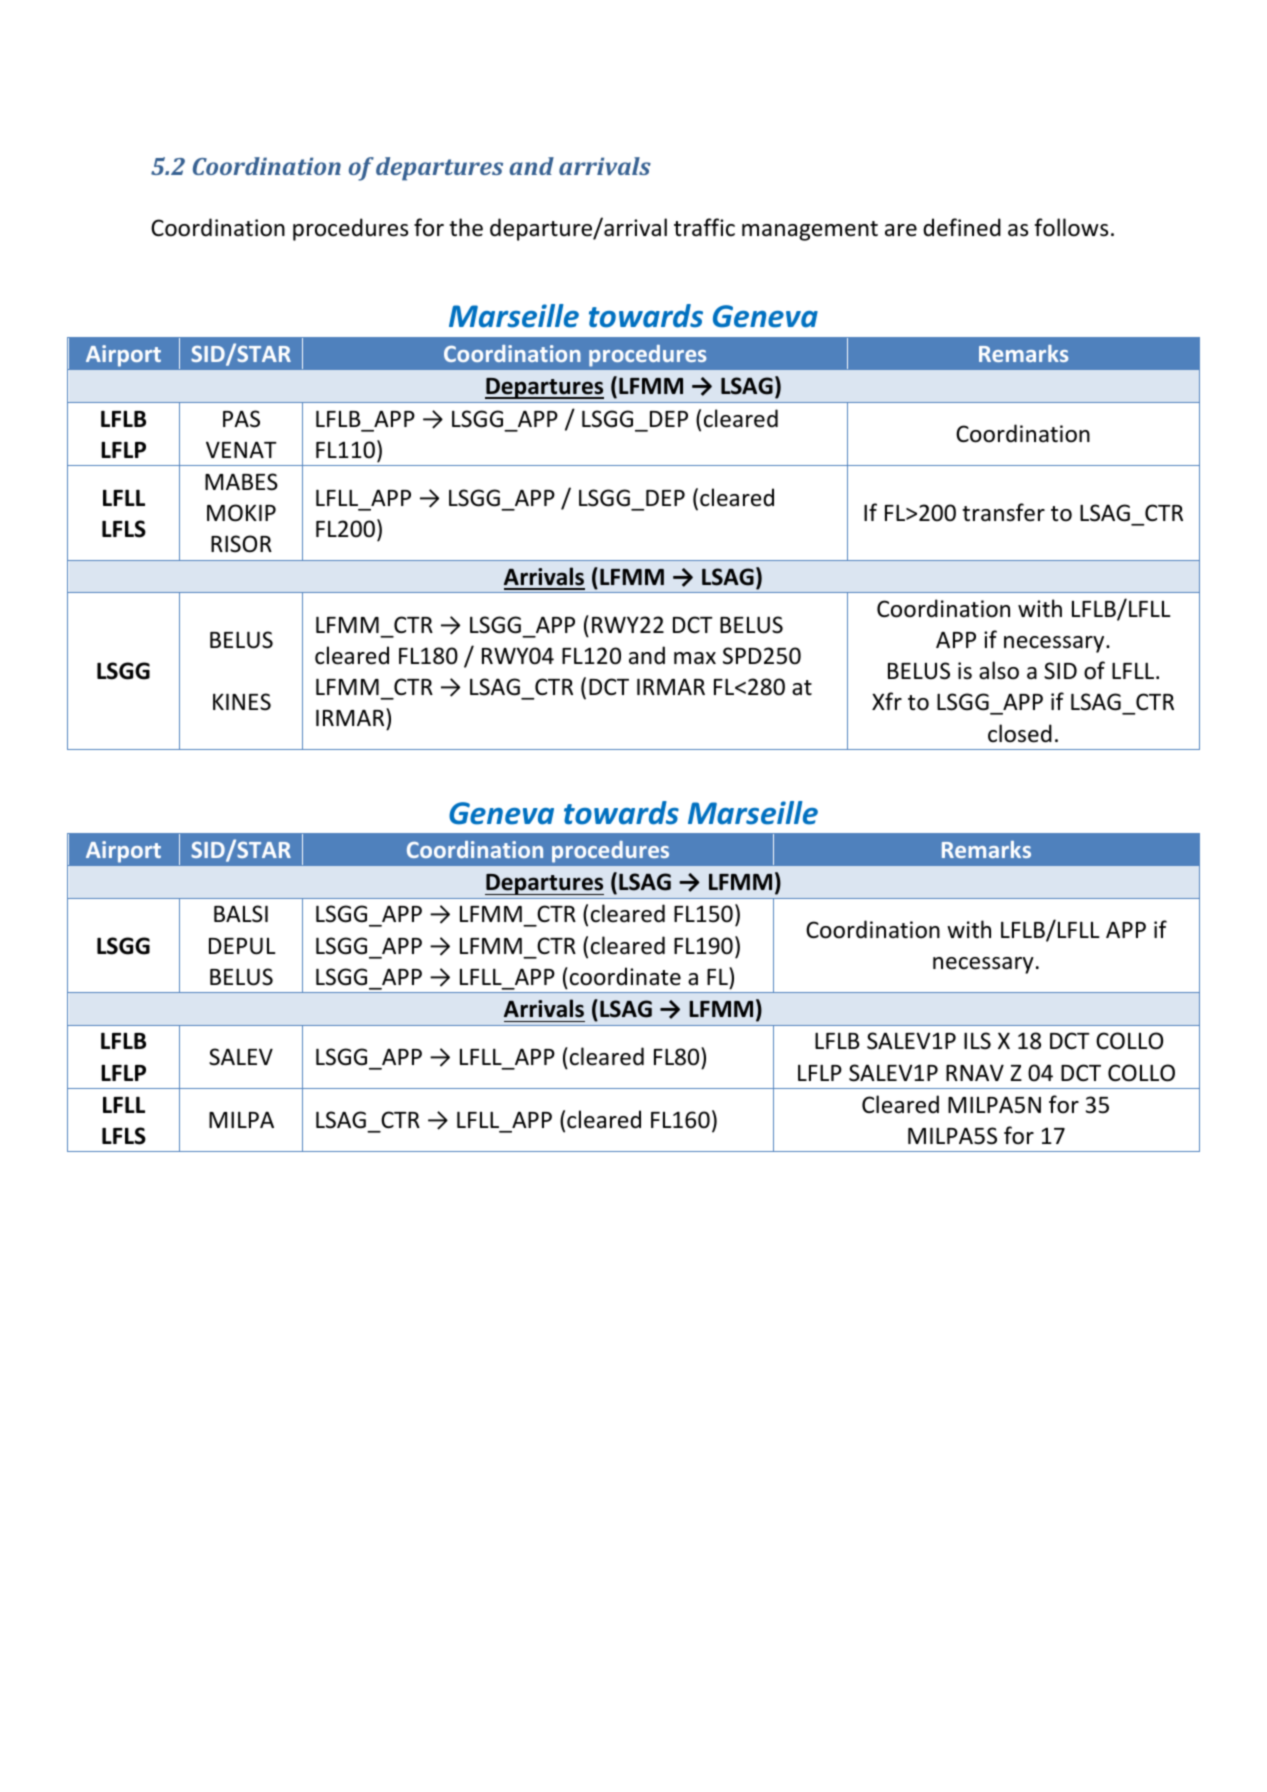 The width and height of the screenshot is (1267, 1792). I want to click on also, so click(999, 670).
